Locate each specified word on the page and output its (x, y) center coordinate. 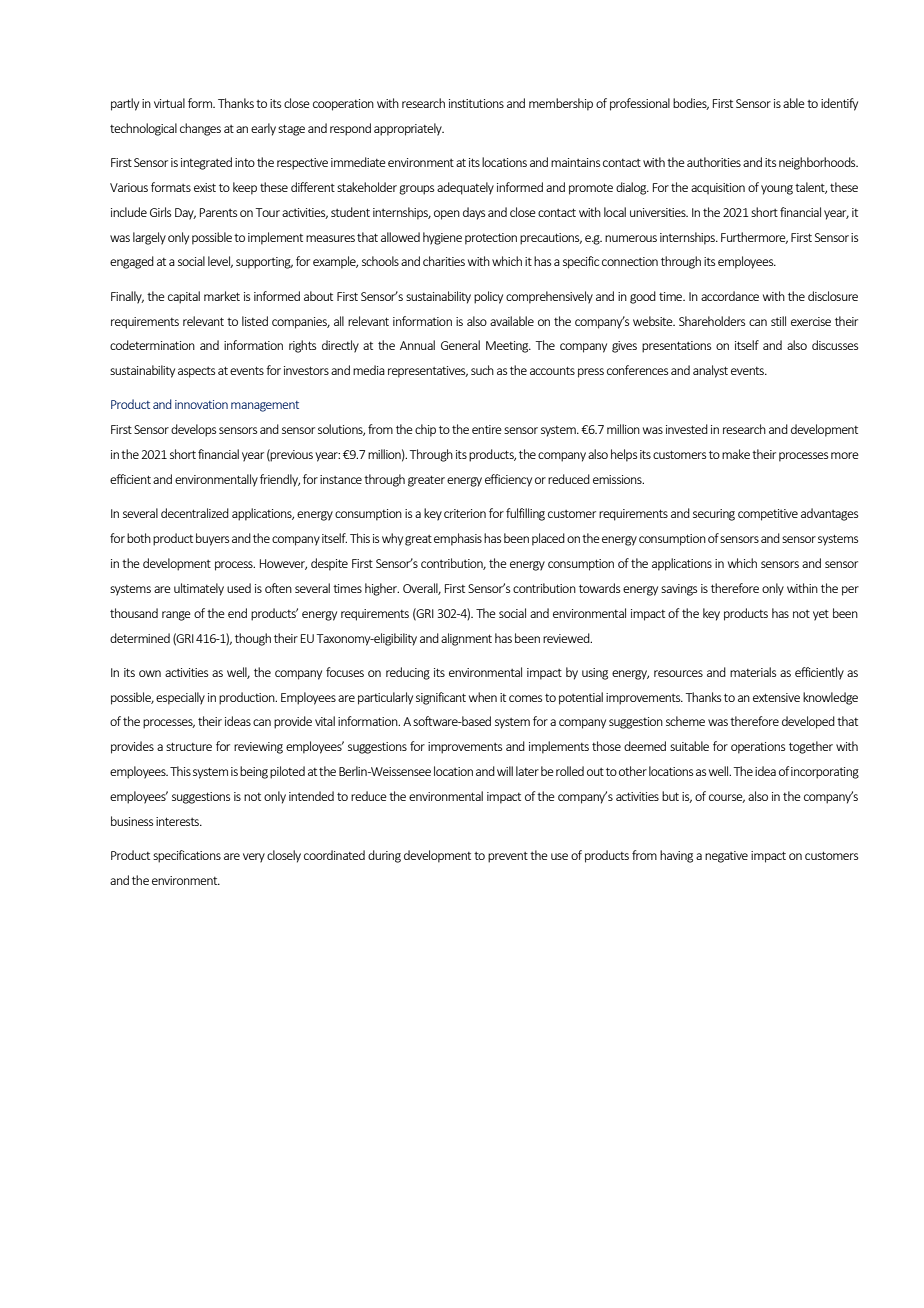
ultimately (199, 589)
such (482, 370)
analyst (710, 371)
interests (179, 821)
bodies (691, 104)
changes (200, 129)
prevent (508, 857)
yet (821, 615)
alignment (466, 639)
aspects (196, 372)
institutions (476, 103)
